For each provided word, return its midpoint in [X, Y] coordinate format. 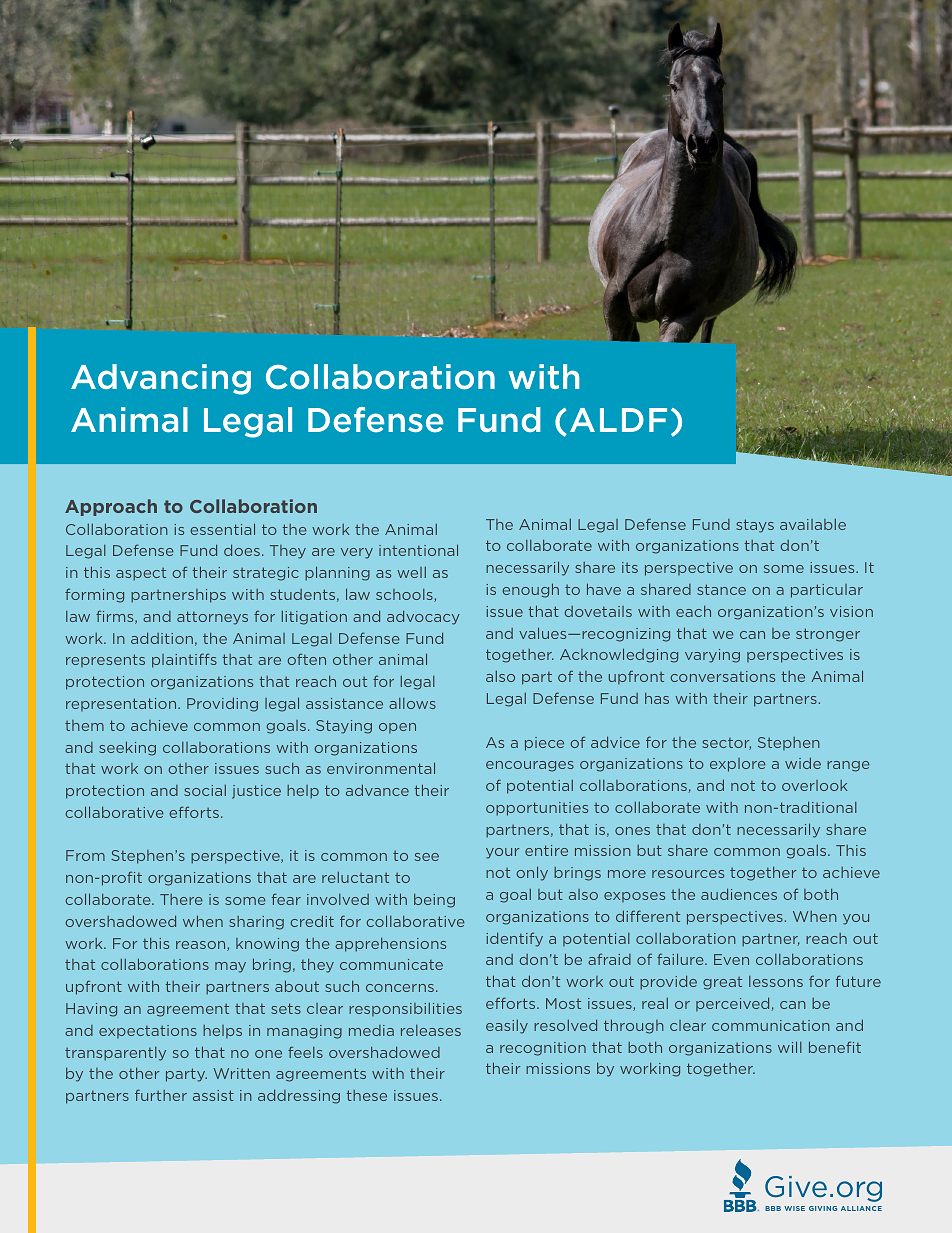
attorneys [212, 618]
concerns [400, 988]
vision [851, 611]
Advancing [161, 379]
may [230, 967]
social [205, 790]
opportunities [537, 809]
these [367, 1095]
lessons [776, 981]
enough [531, 590]
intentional [418, 550]
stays [755, 526]
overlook [814, 785]
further [161, 1095]
